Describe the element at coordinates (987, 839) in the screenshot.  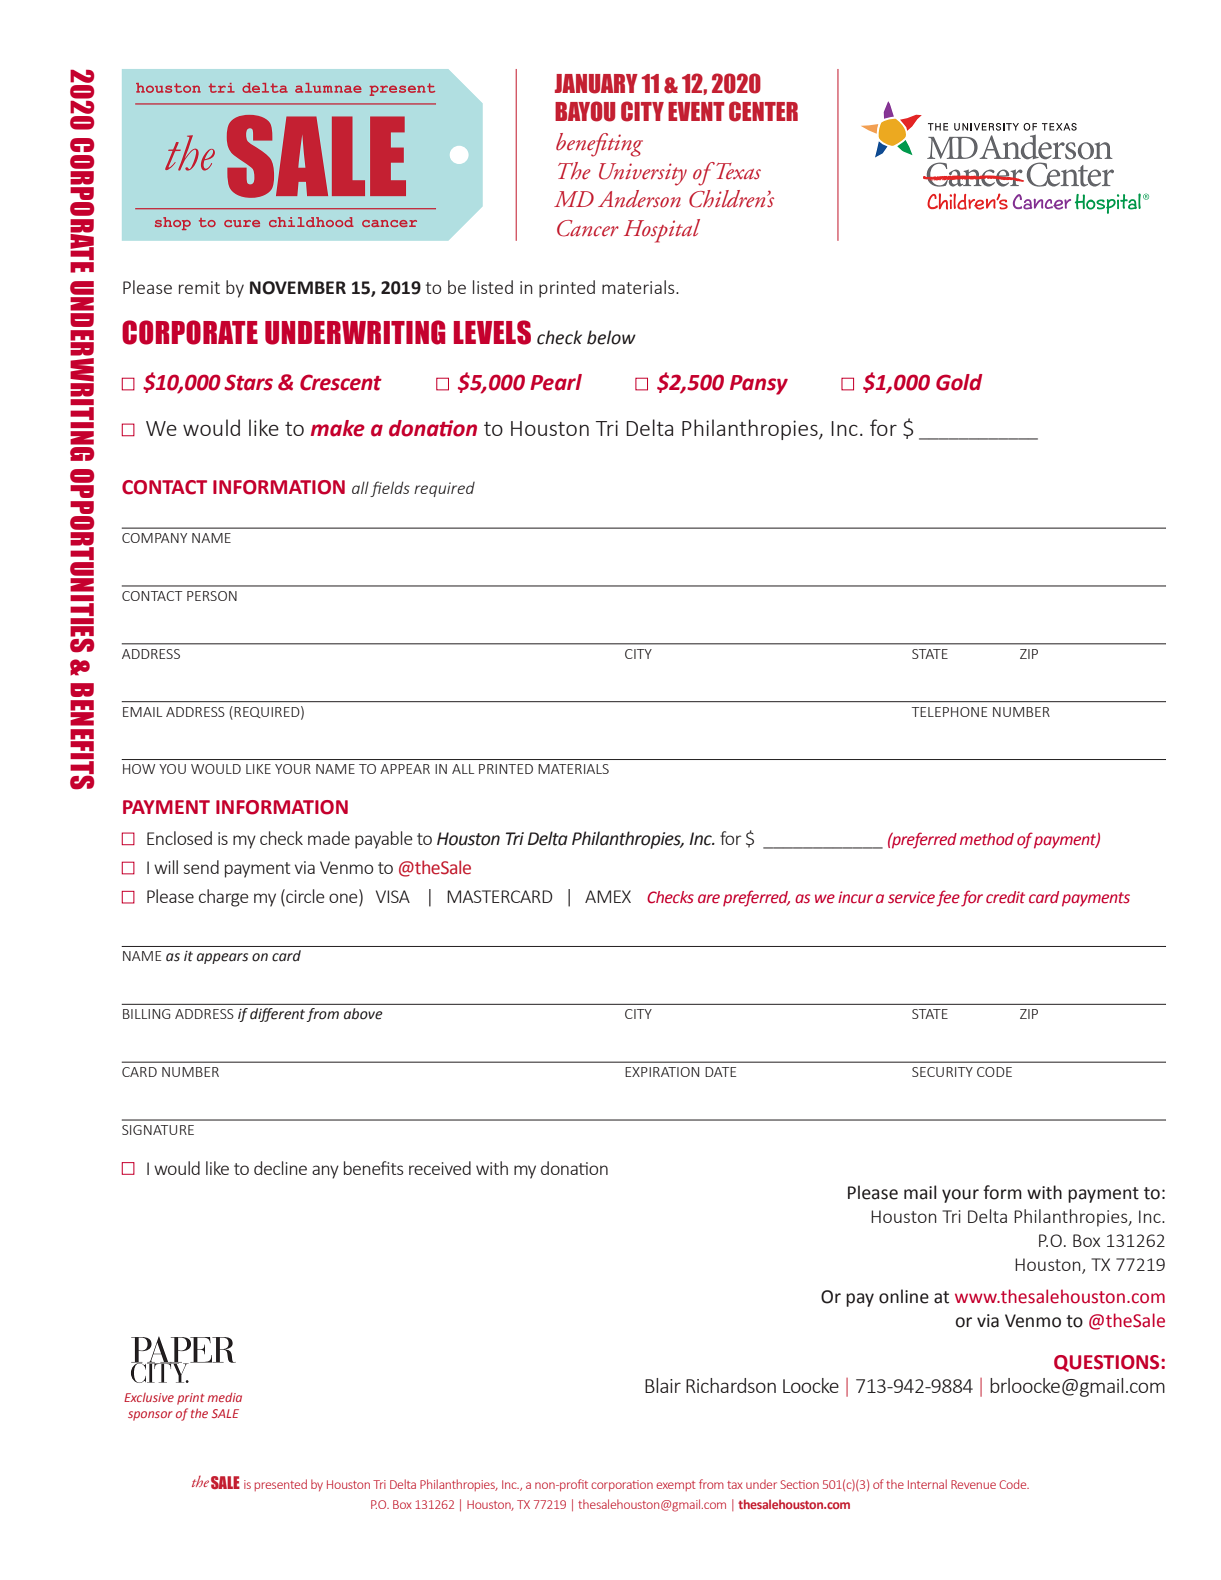
I see `method` at that location.
